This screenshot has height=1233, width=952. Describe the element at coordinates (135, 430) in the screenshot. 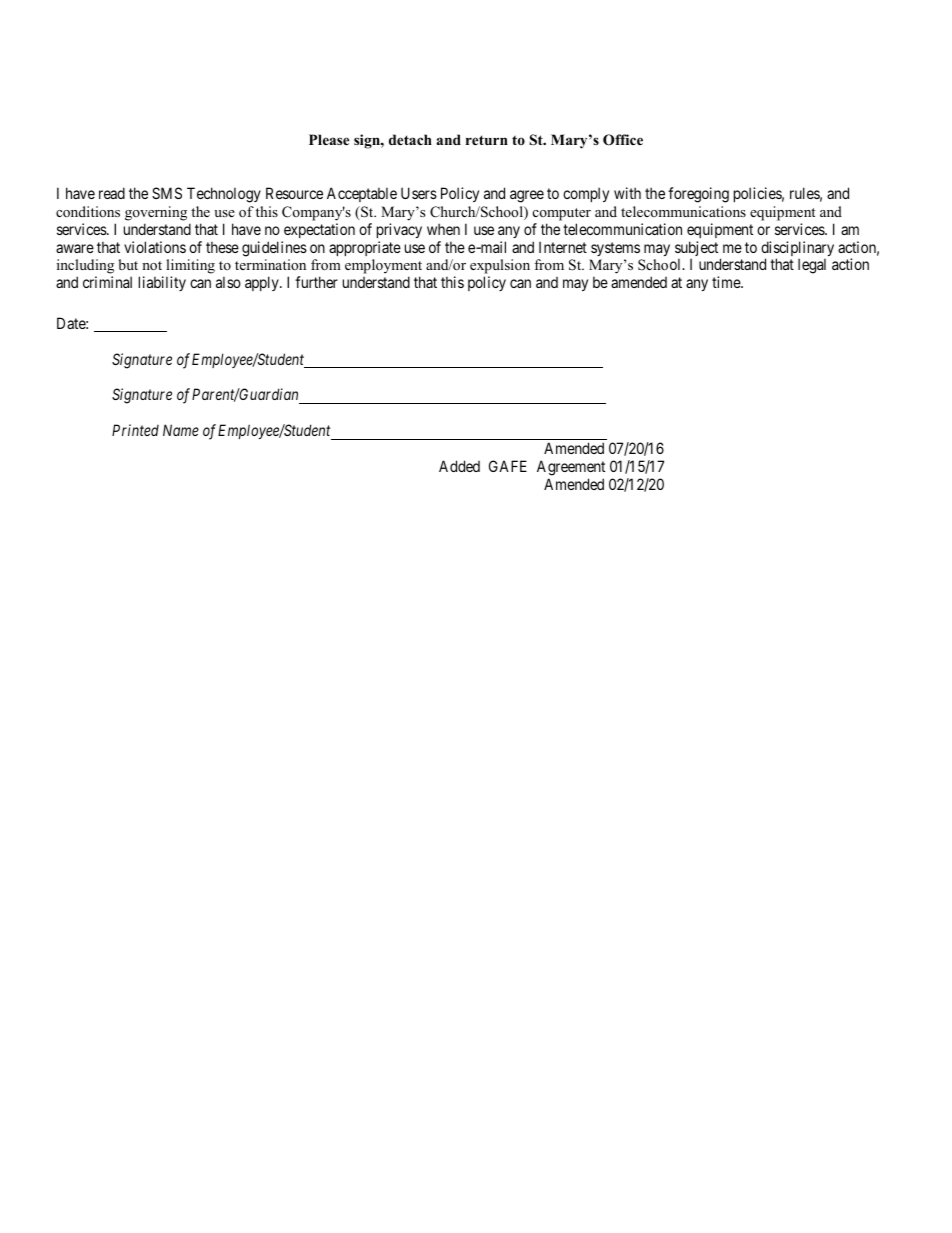

I see `Printed` at that location.
